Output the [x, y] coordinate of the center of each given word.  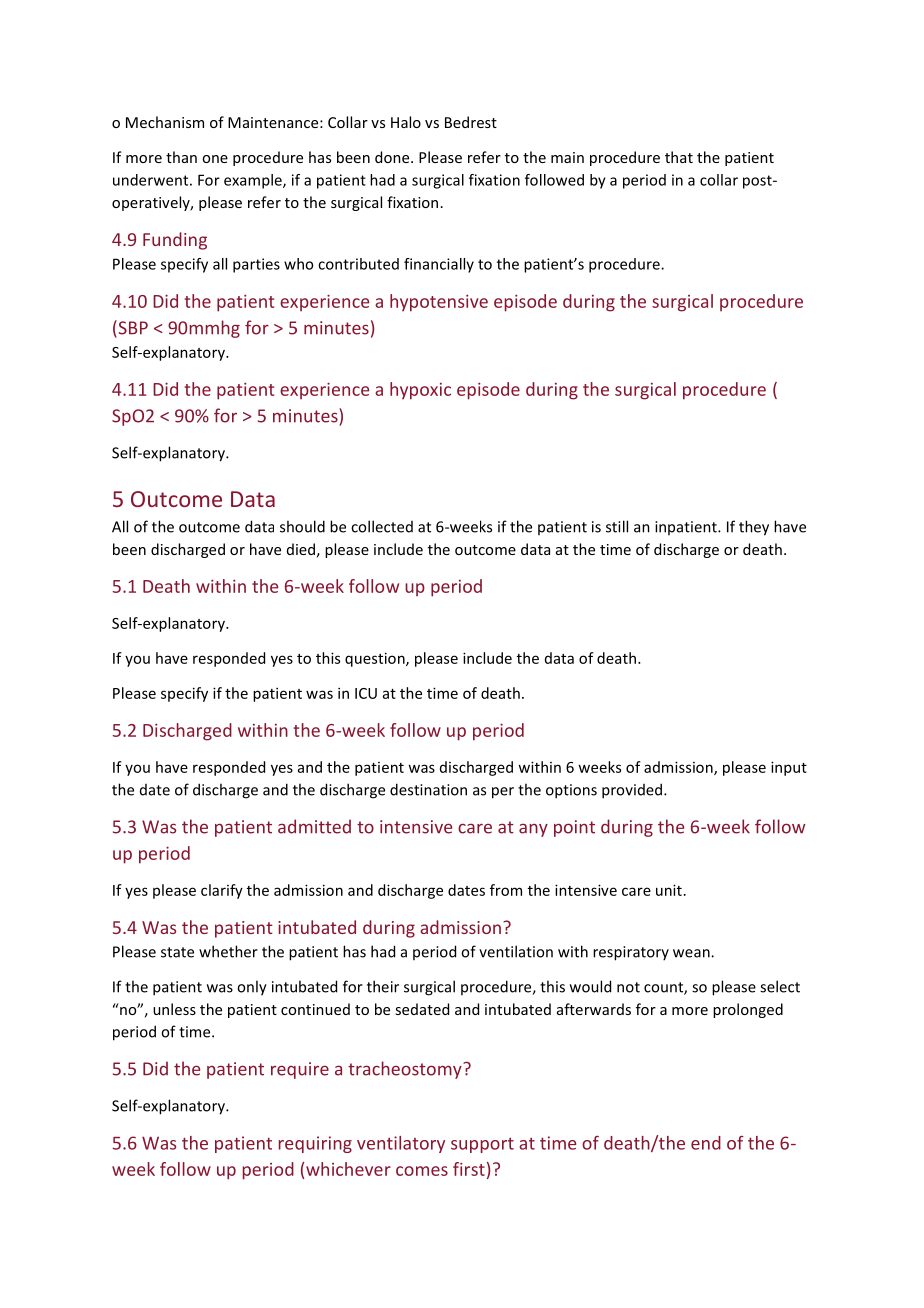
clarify [222, 891]
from [506, 890]
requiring [315, 1144]
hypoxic [420, 391]
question [376, 659]
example [254, 181]
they [754, 528]
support [482, 1145]
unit [669, 890]
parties [256, 265]
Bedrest [471, 122]
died [301, 549]
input [789, 768]
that [679, 157]
